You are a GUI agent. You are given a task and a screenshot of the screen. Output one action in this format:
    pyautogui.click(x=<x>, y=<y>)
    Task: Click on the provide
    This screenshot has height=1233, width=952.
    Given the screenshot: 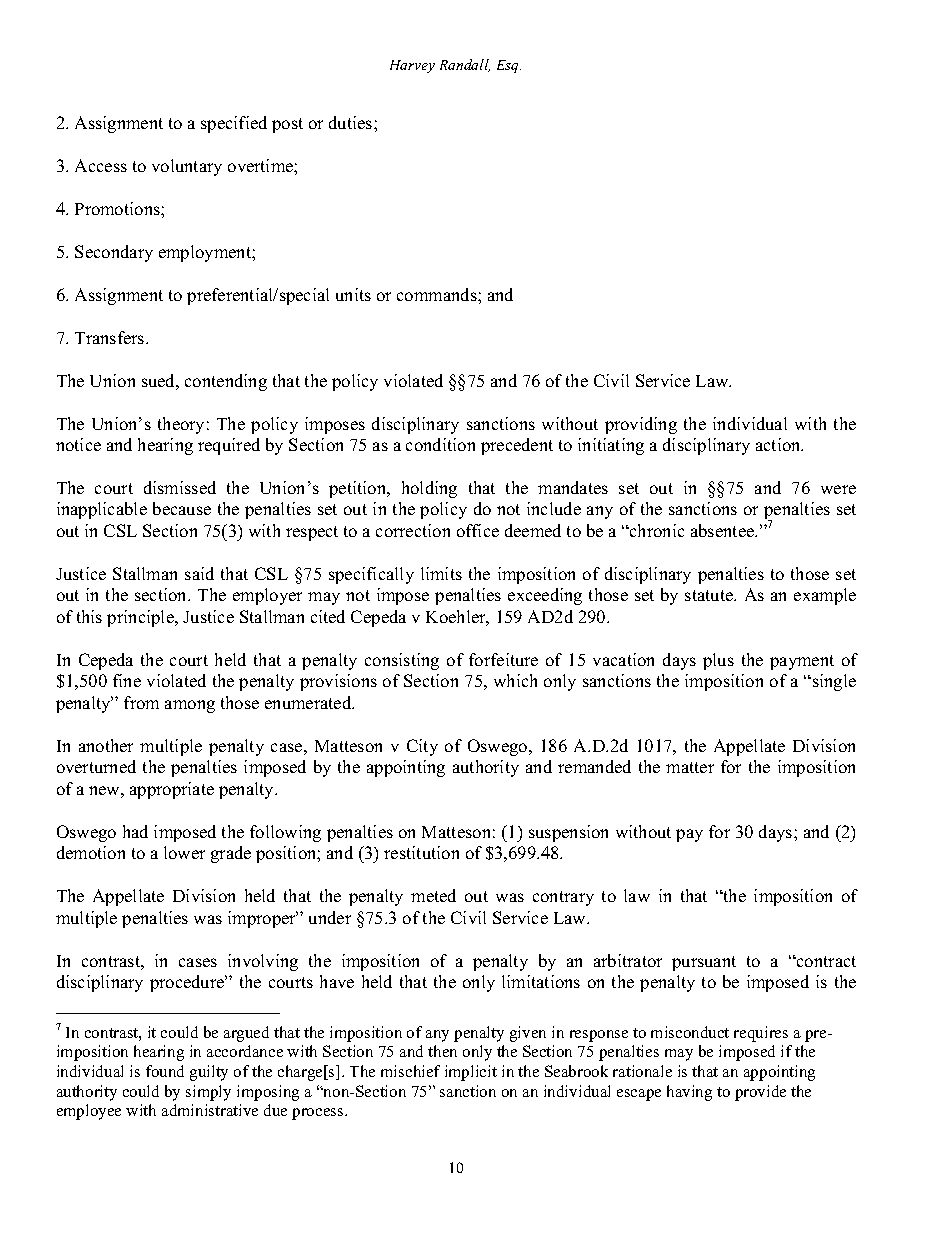 What is the action you would take?
    pyautogui.click(x=760, y=1093)
